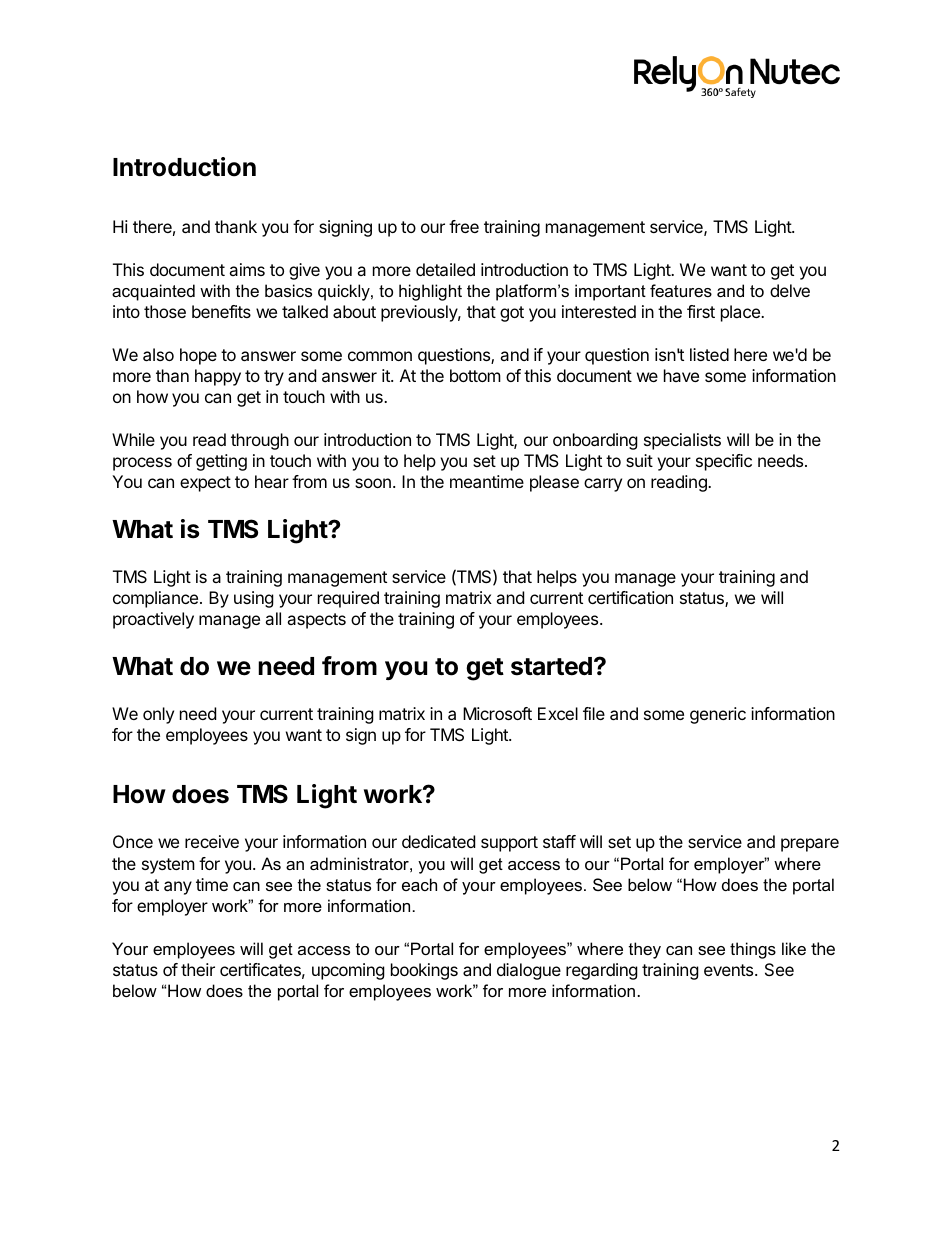 The image size is (952, 1233). I want to click on features, so click(681, 290).
